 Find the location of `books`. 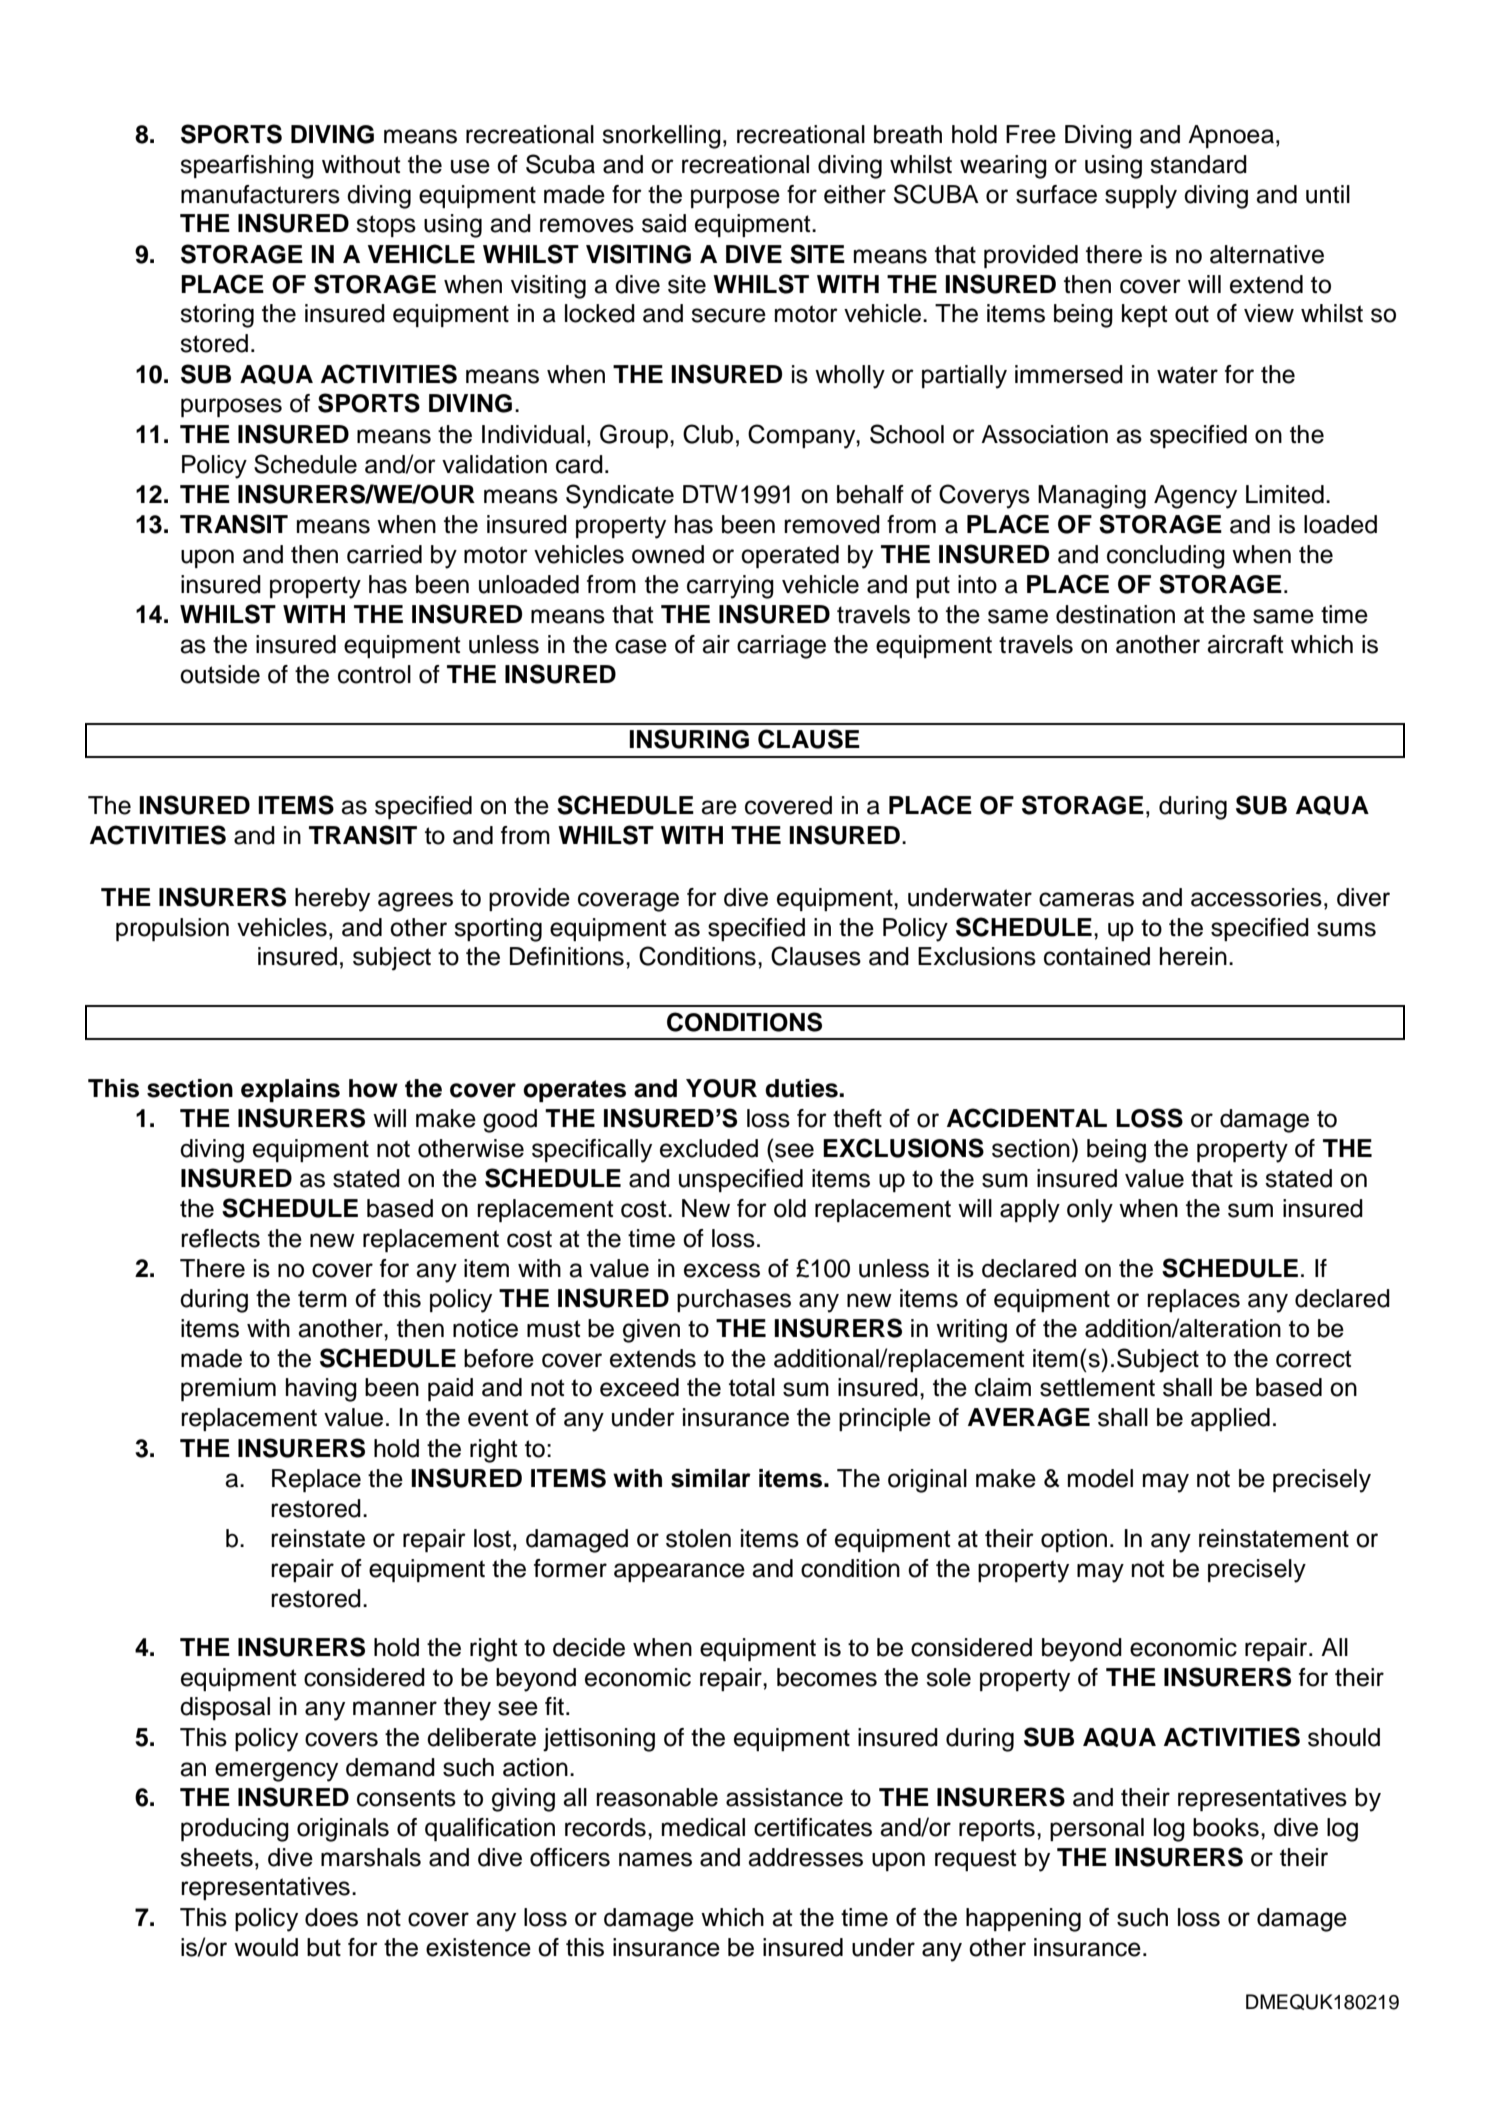

books is located at coordinates (1226, 1827).
